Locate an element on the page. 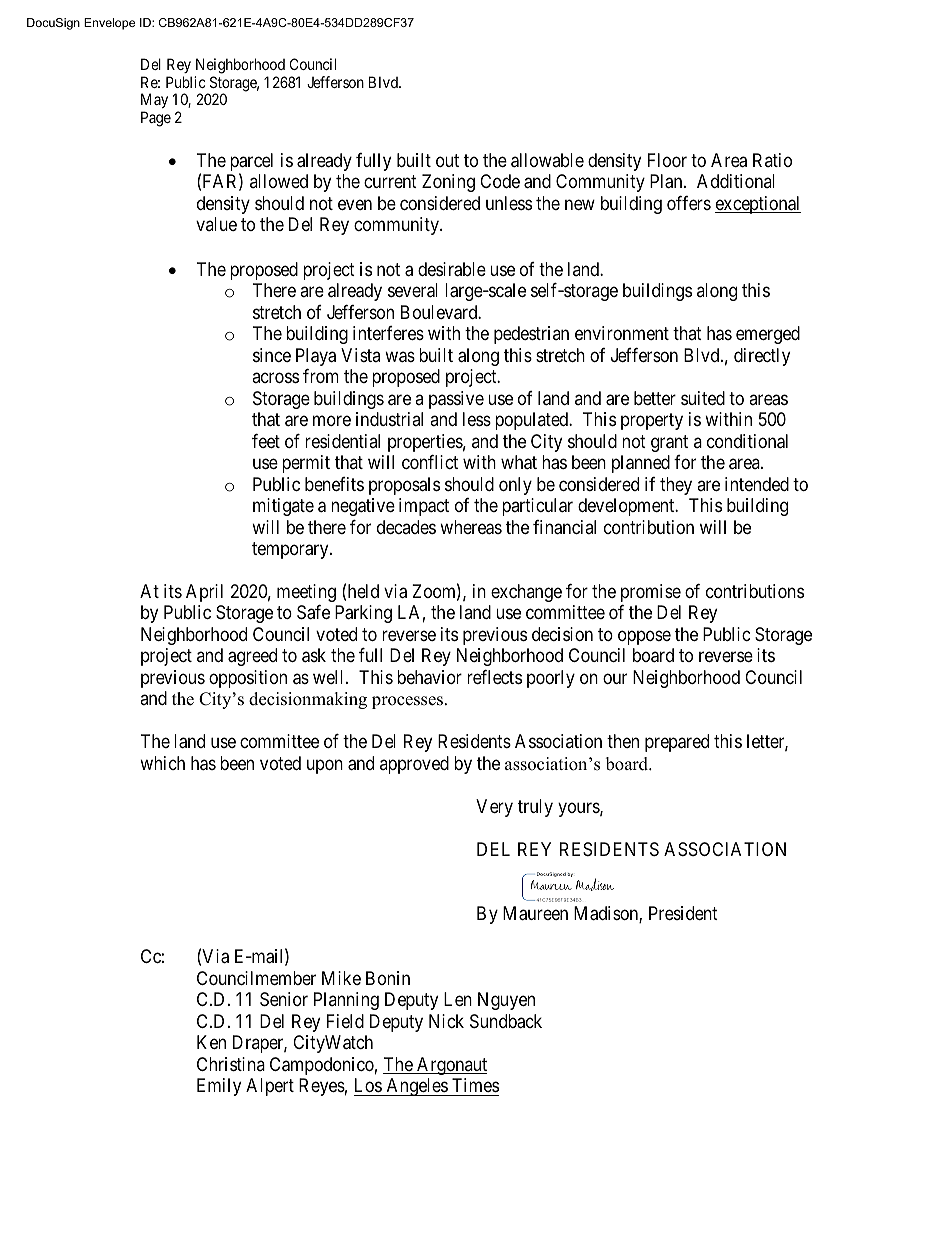  April is located at coordinates (204, 593).
